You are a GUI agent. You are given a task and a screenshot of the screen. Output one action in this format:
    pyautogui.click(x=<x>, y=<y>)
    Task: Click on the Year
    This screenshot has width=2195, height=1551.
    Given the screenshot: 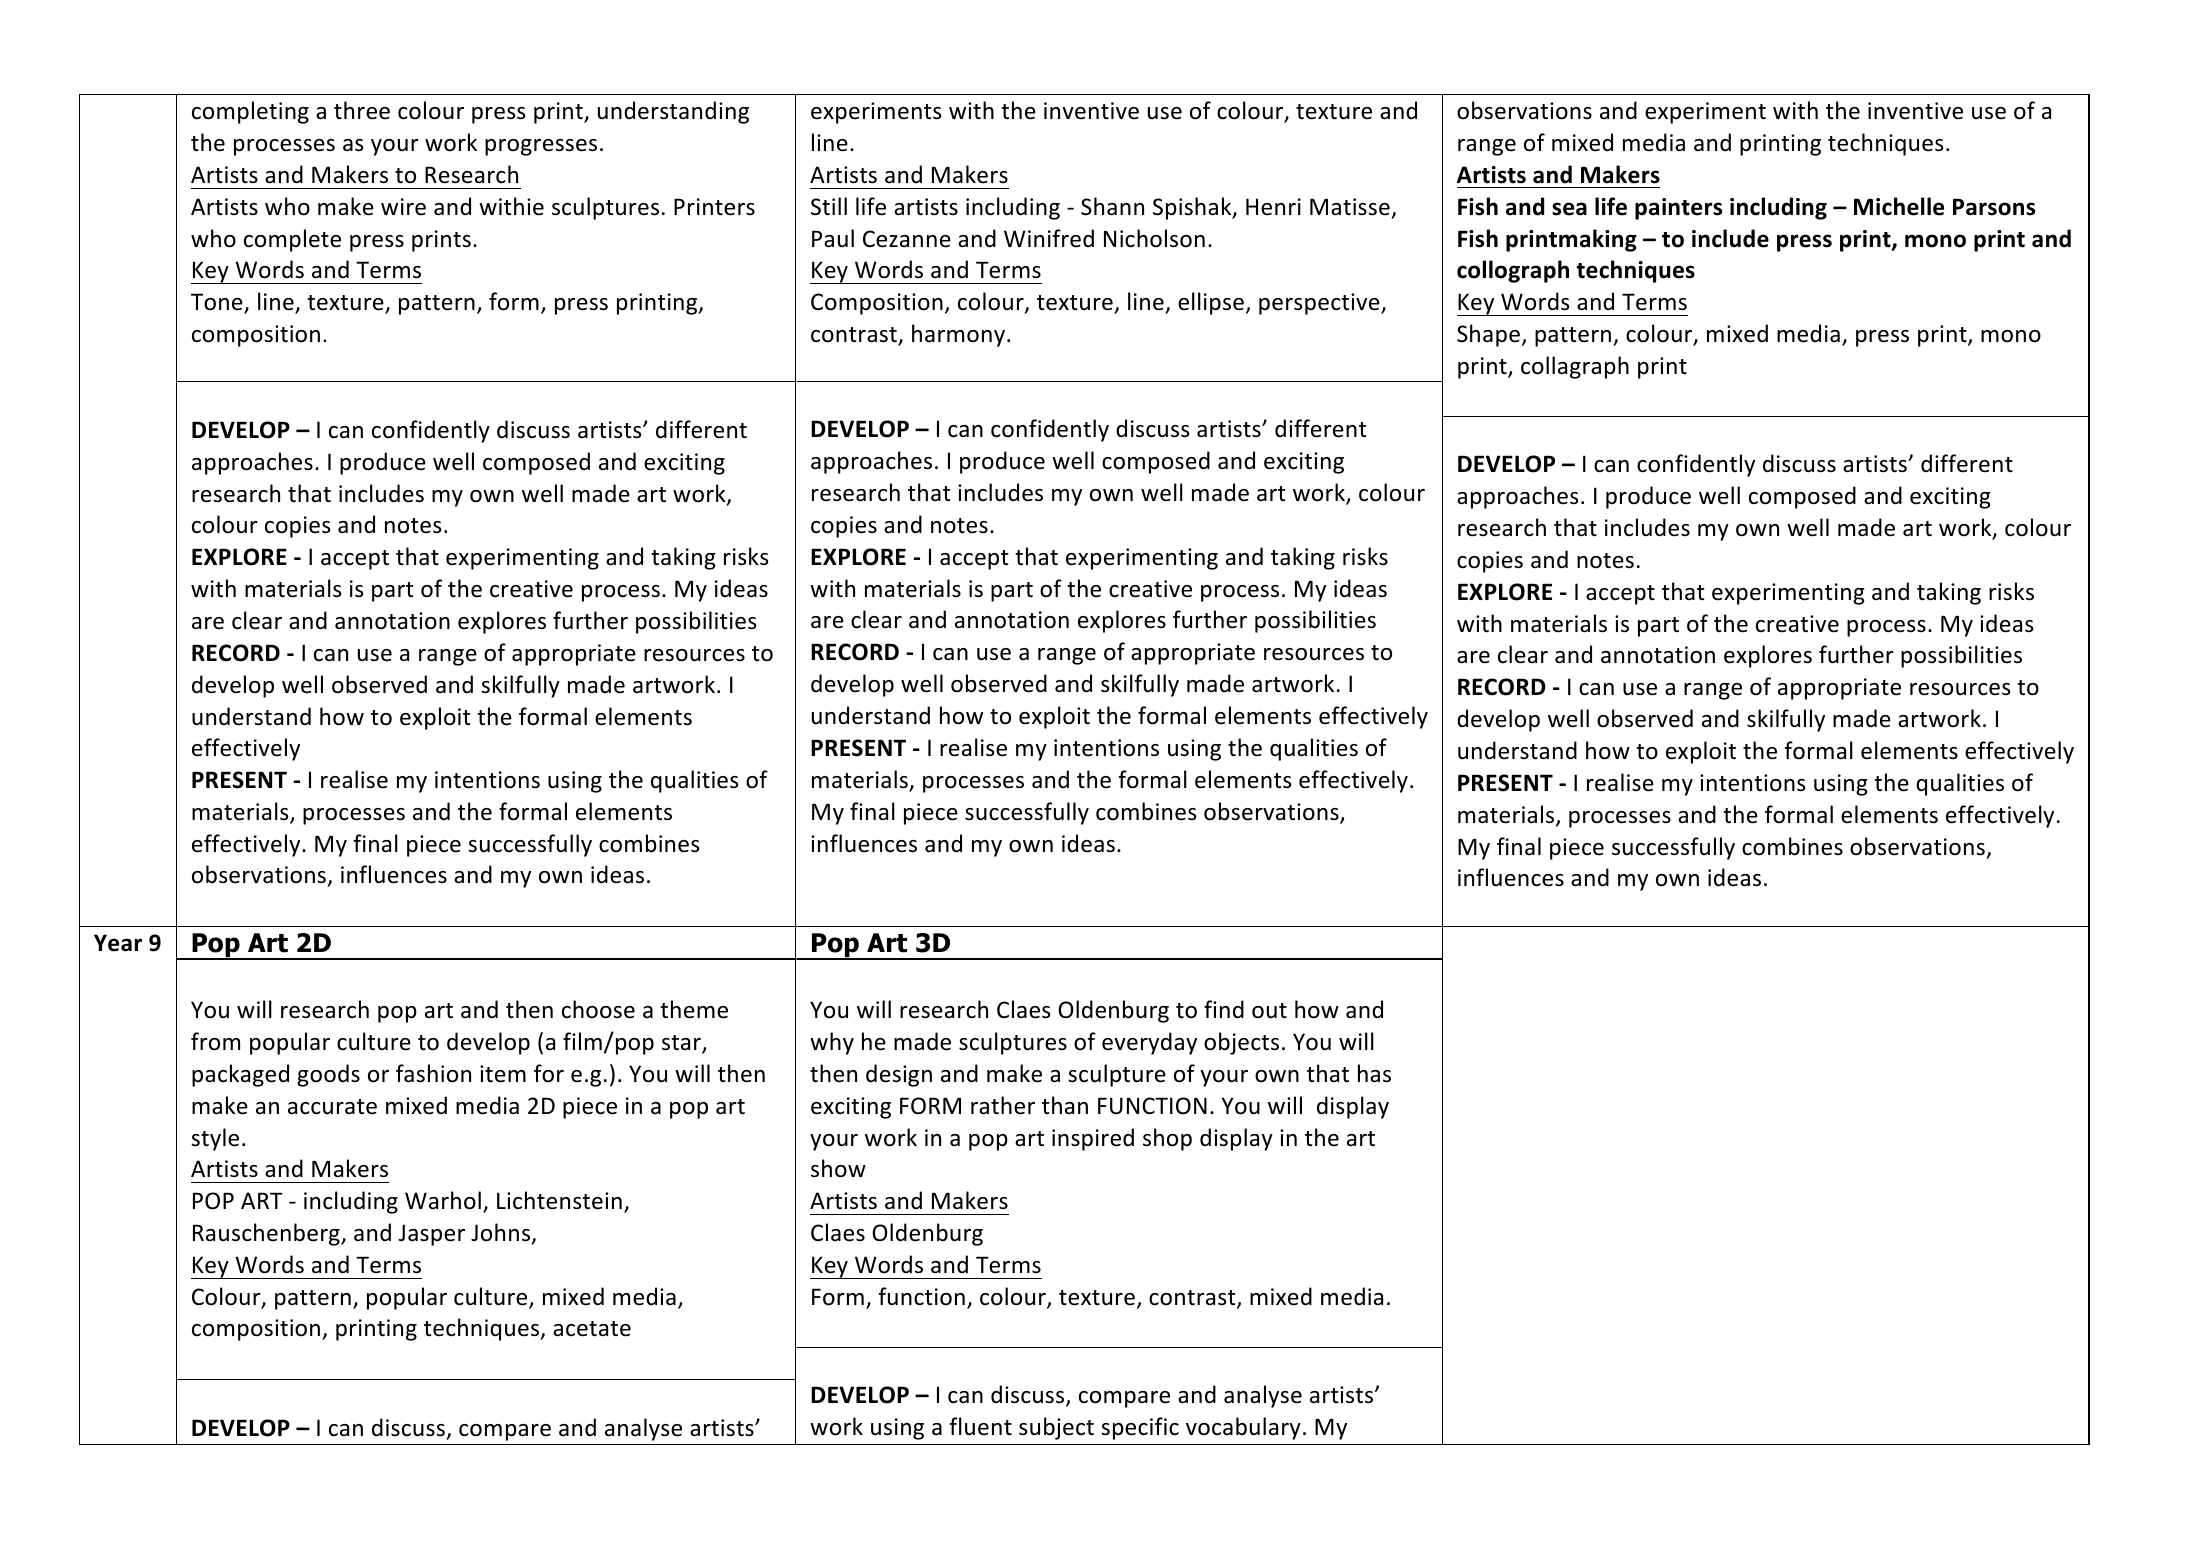 What is the action you would take?
    pyautogui.click(x=118, y=943)
